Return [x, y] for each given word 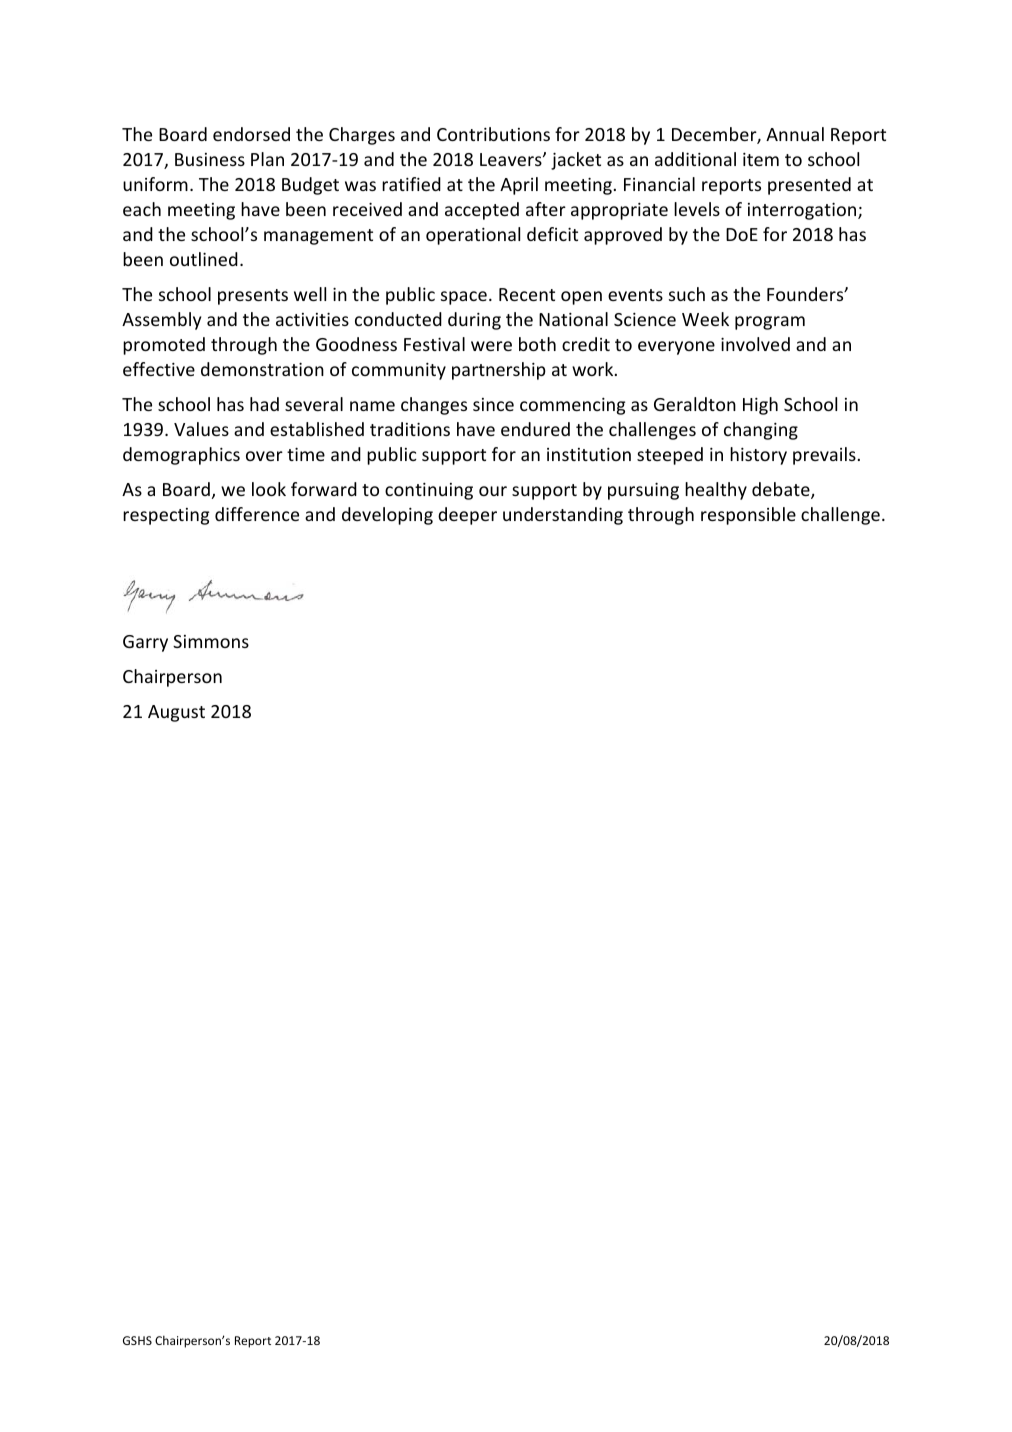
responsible [748, 516]
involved [755, 344]
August [176, 713]
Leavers [512, 159]
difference [257, 514]
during [474, 321]
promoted [164, 346]
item [761, 159]
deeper [467, 516]
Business [210, 159]
